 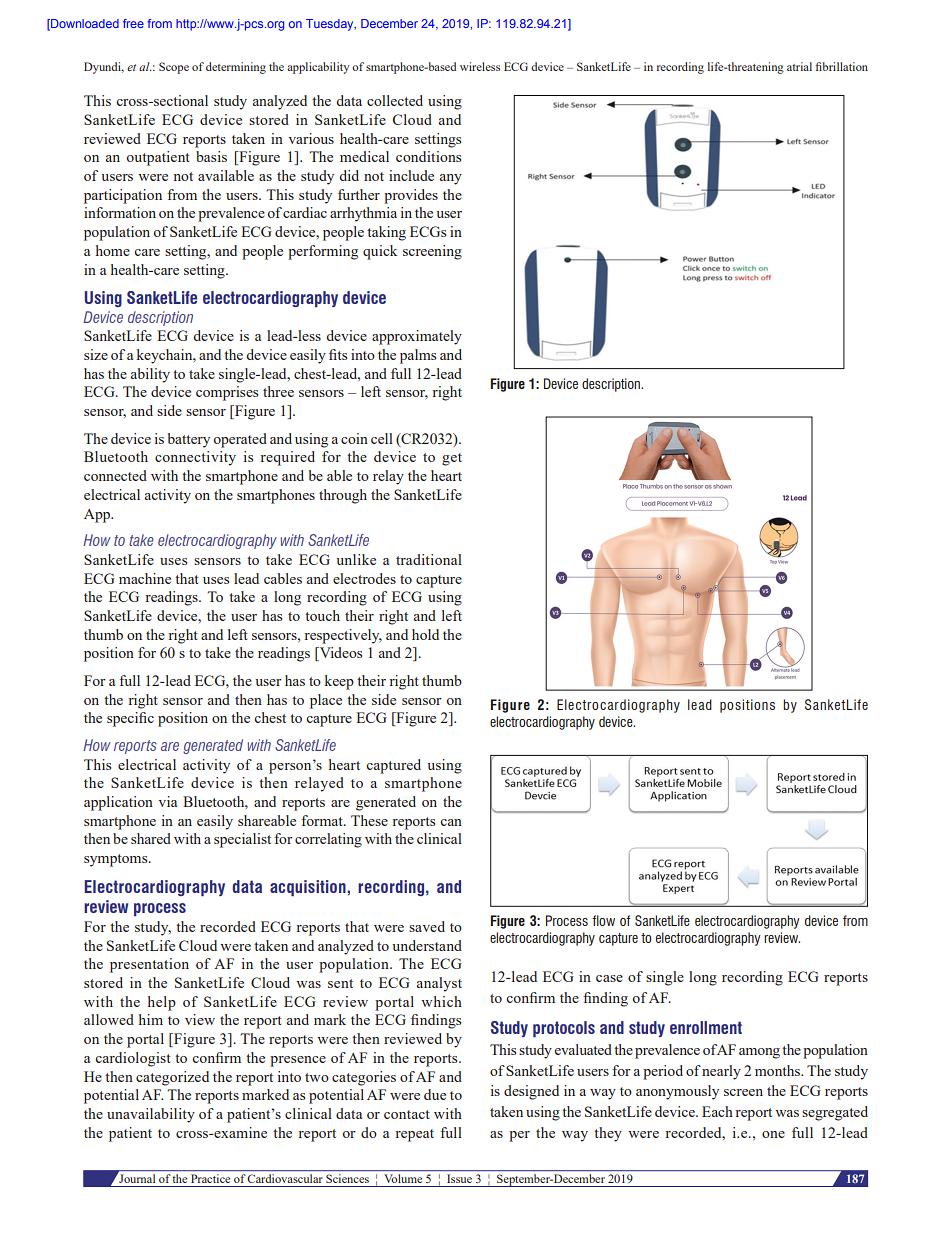 What do you see at coordinates (425, 634) in the screenshot?
I see `hold` at bounding box center [425, 634].
